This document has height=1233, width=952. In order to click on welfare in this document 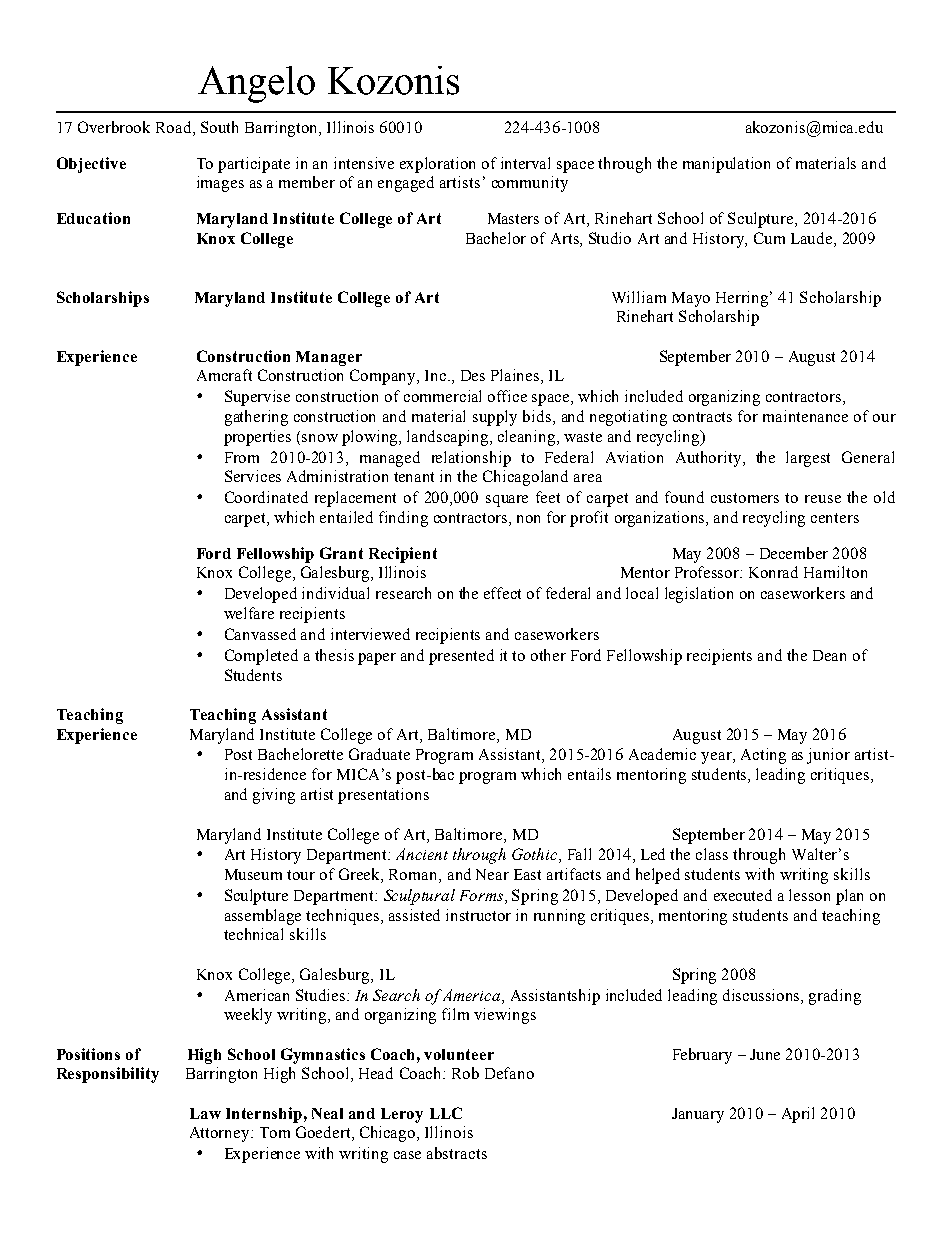, I will do `click(249, 613)`.
